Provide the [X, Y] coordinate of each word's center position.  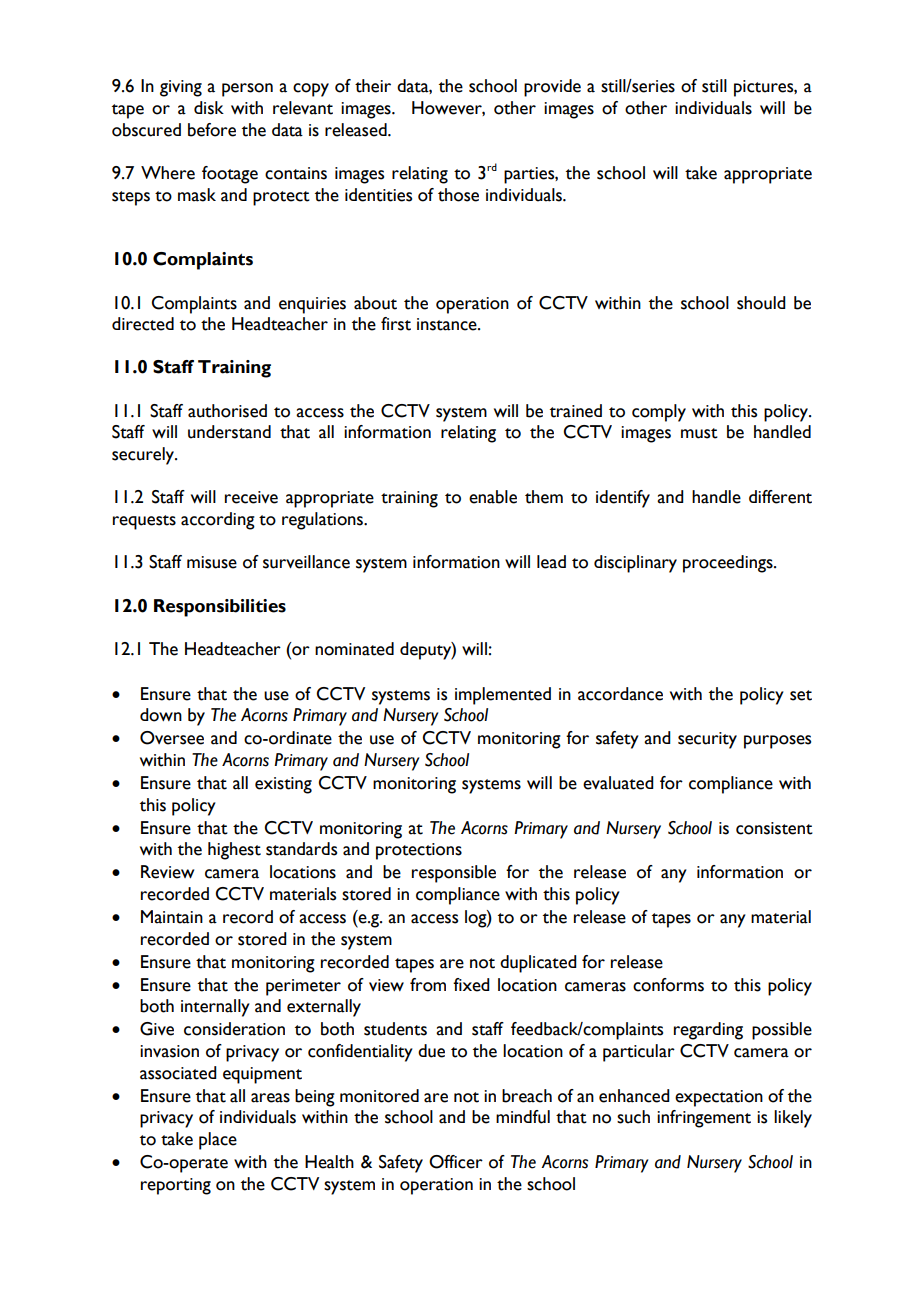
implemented [503, 696]
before [212, 130]
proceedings [729, 564]
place [218, 1141]
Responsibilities [220, 608]
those [458, 195]
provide [552, 88]
